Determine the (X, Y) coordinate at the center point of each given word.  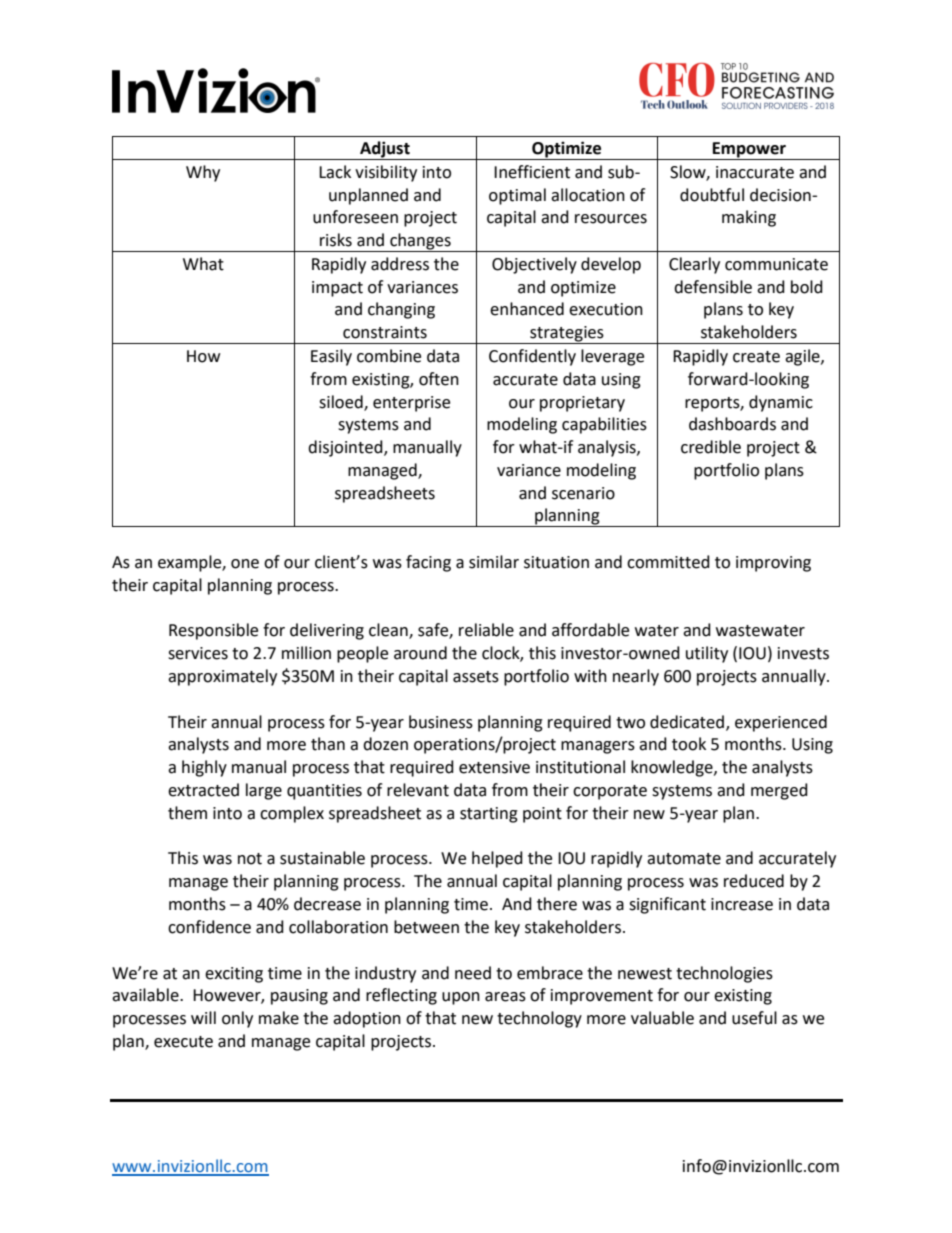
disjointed (346, 448)
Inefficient (532, 172)
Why (203, 173)
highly (204, 768)
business (441, 722)
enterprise (411, 404)
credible (711, 447)
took (689, 744)
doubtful (712, 195)
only (237, 1019)
